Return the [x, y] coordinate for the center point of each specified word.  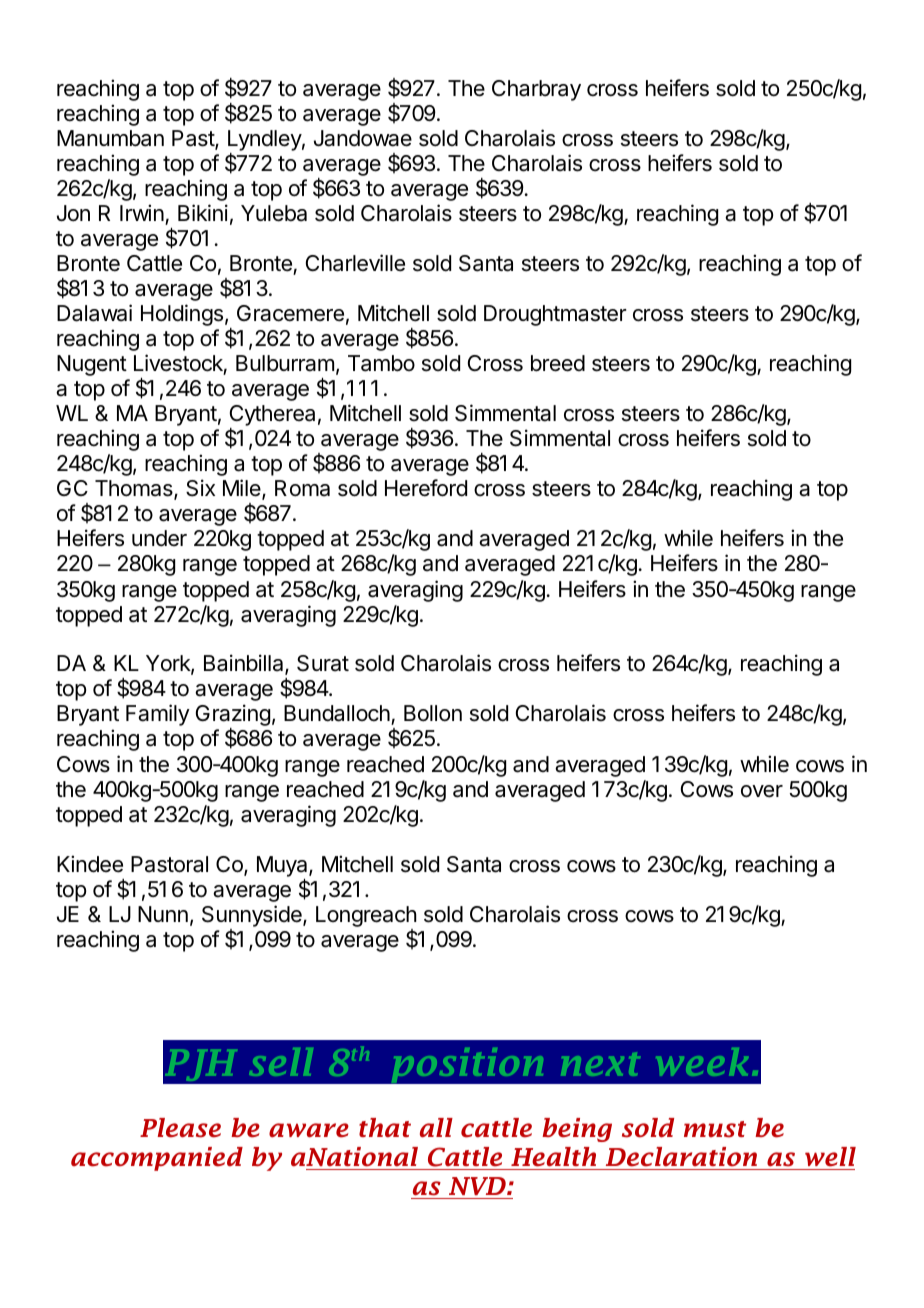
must [715, 1129]
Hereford [426, 488]
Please [180, 1128]
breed [558, 363]
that [385, 1128]
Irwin [142, 212]
